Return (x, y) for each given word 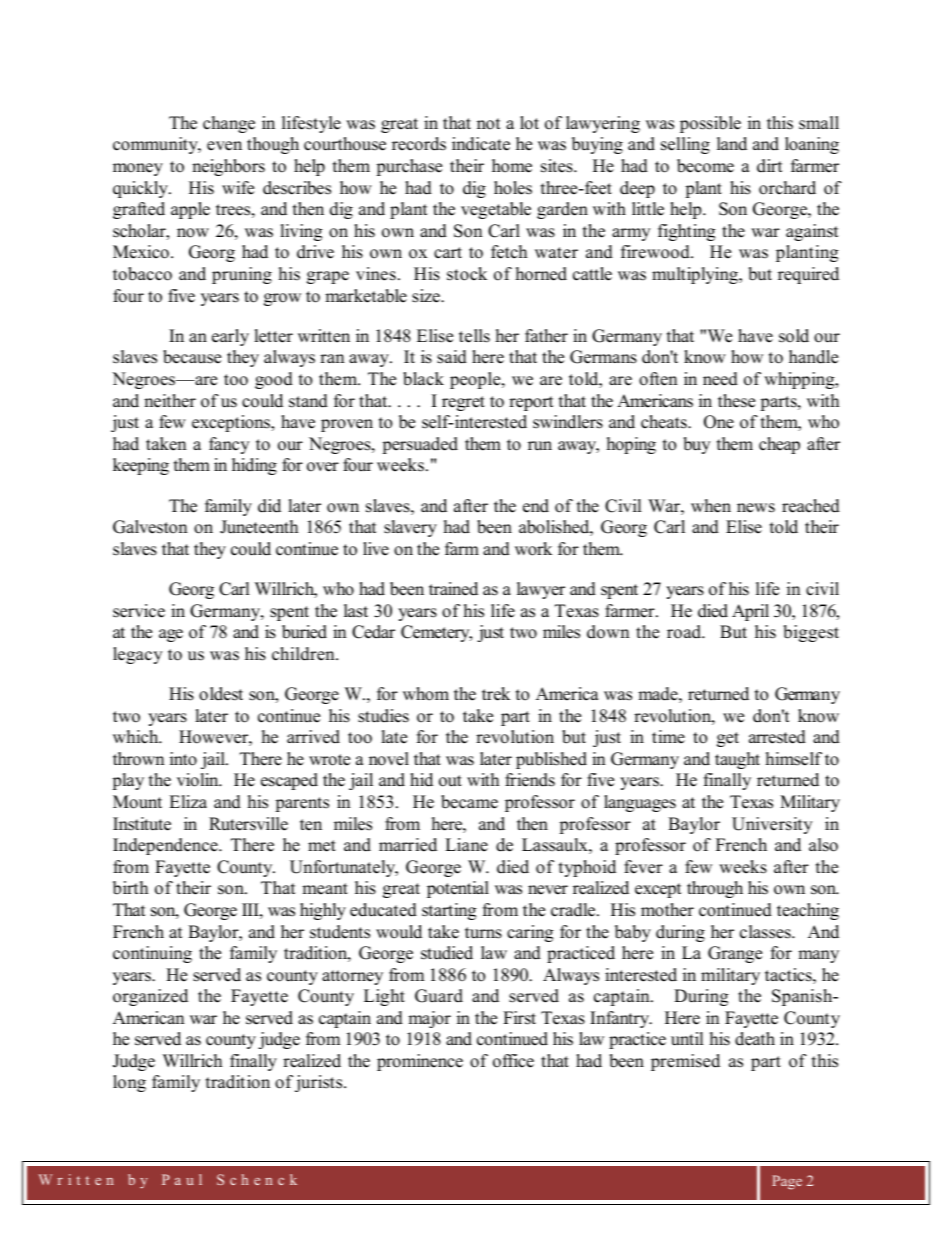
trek (496, 694)
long (129, 1083)
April (750, 612)
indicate (481, 144)
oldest (221, 694)
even (224, 146)
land (732, 144)
